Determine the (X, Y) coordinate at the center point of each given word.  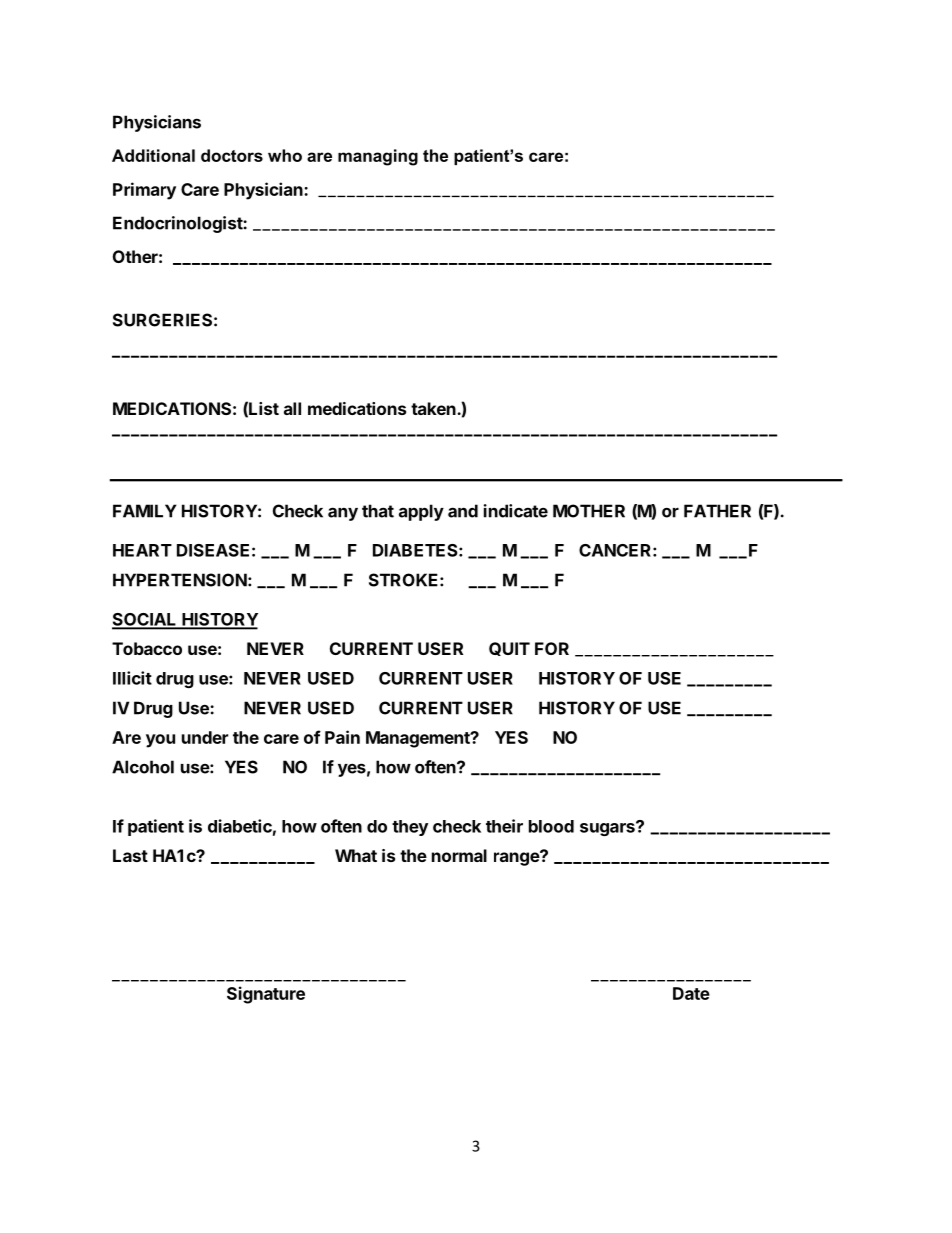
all (292, 408)
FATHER (717, 511)
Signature (266, 995)
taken (434, 408)
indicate (516, 511)
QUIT (509, 649)
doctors (232, 155)
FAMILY (145, 511)
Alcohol (143, 767)
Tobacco (147, 648)
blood (551, 826)
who (285, 155)
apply (421, 512)
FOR (552, 648)
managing (378, 157)
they (410, 828)
